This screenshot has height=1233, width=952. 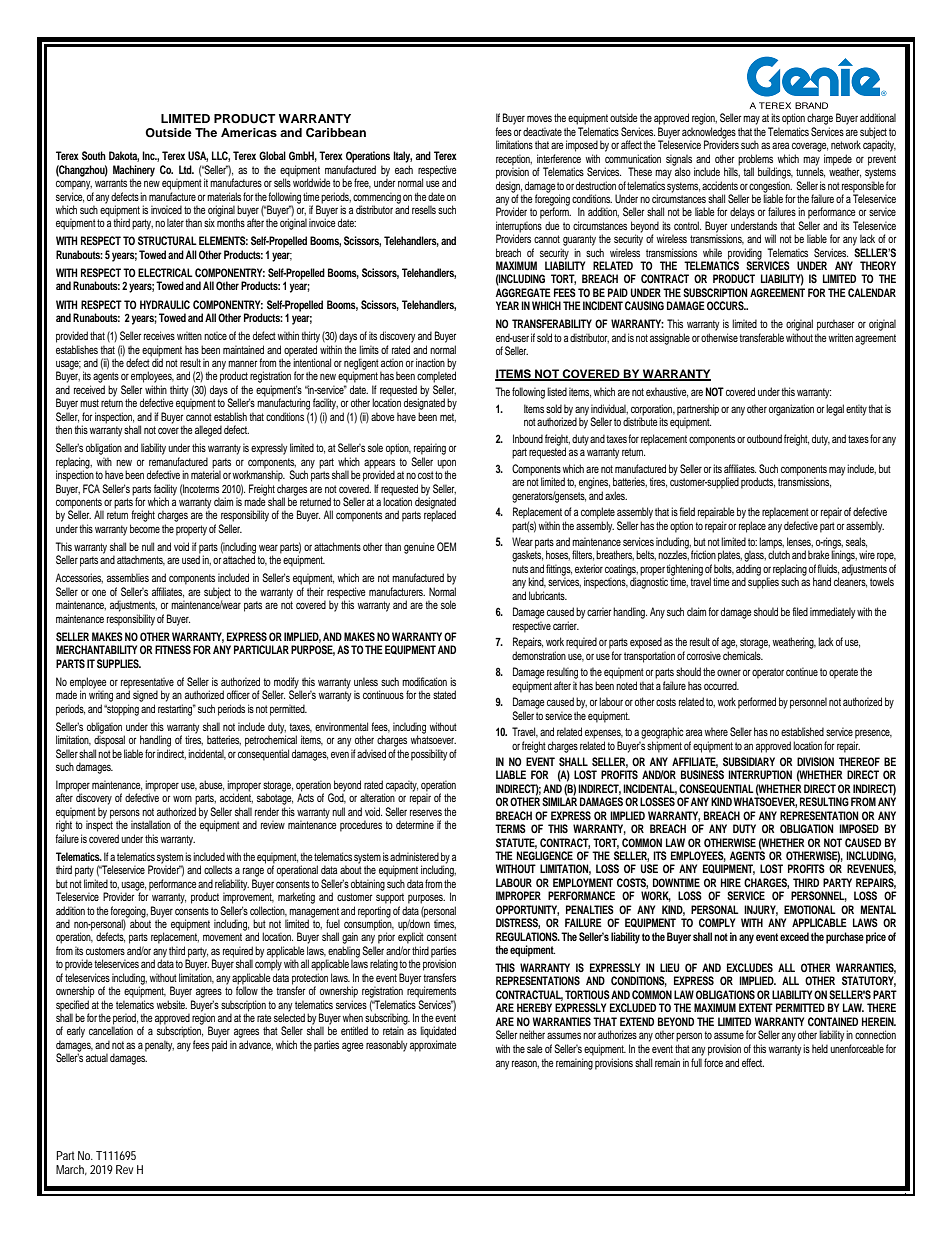 What do you see at coordinates (514, 160) in the screenshot?
I see `reception` at bounding box center [514, 160].
